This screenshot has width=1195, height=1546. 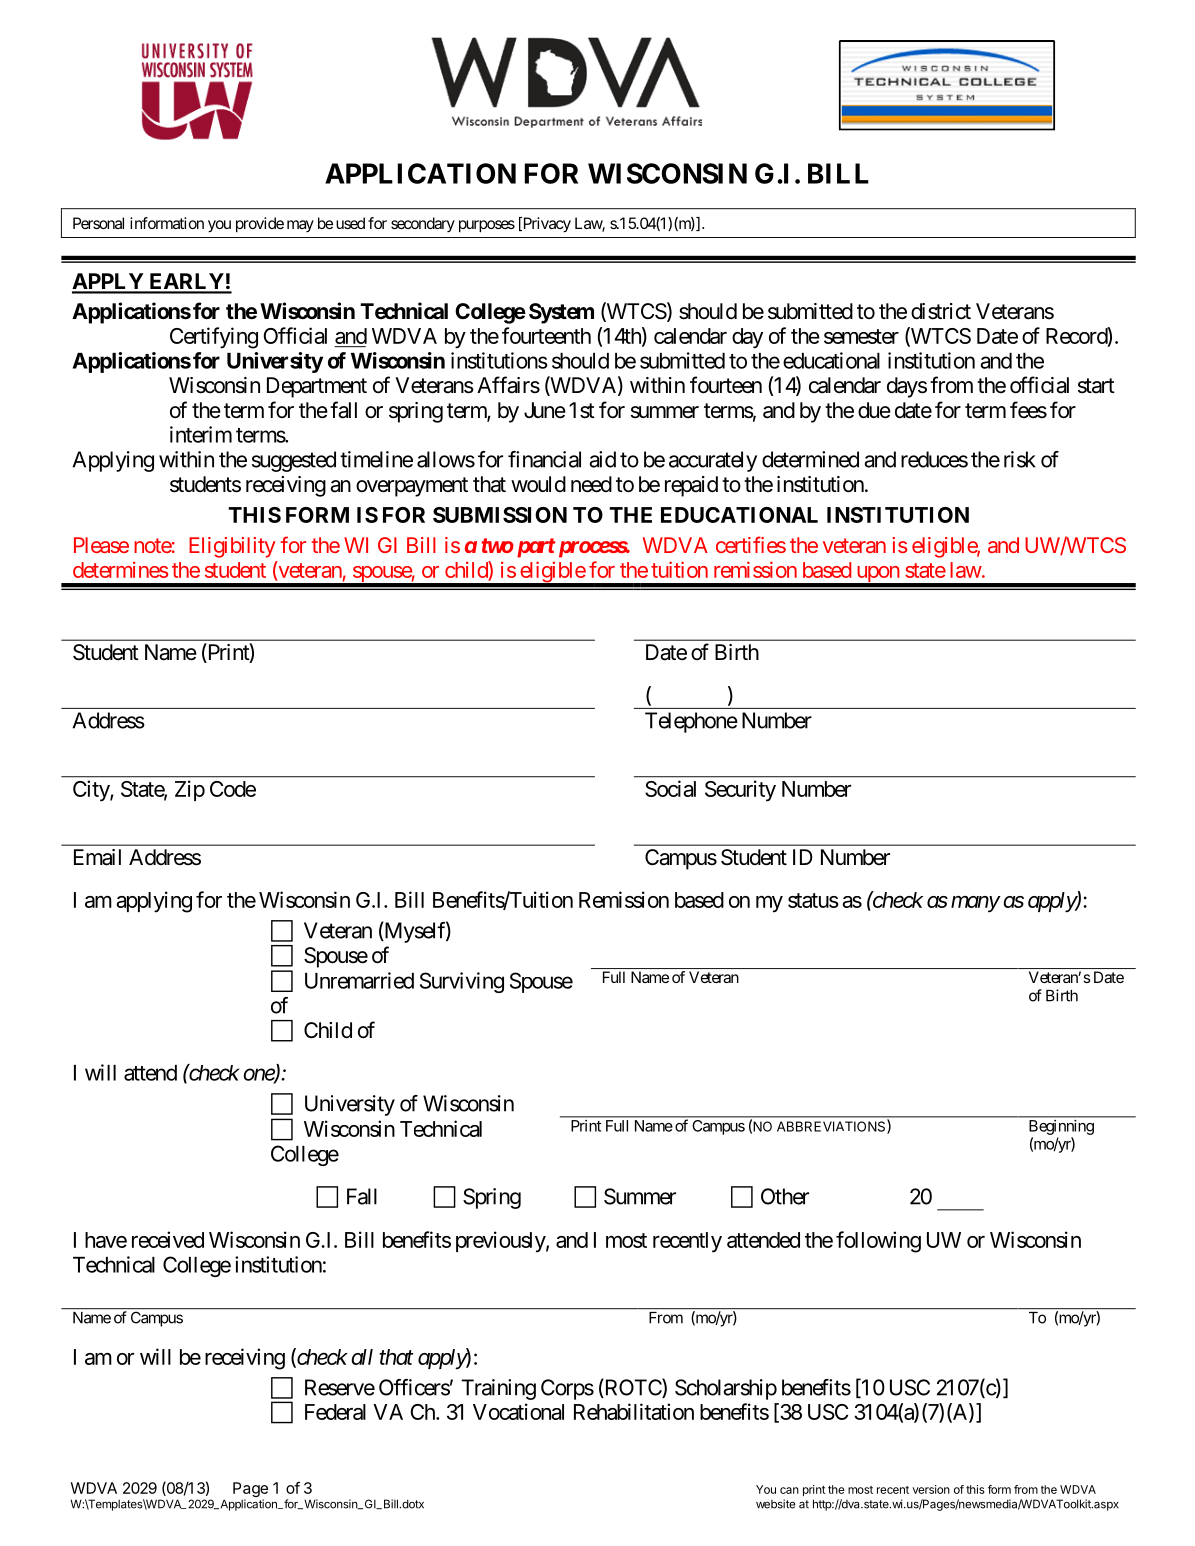 I want to click on district, so click(x=941, y=311).
